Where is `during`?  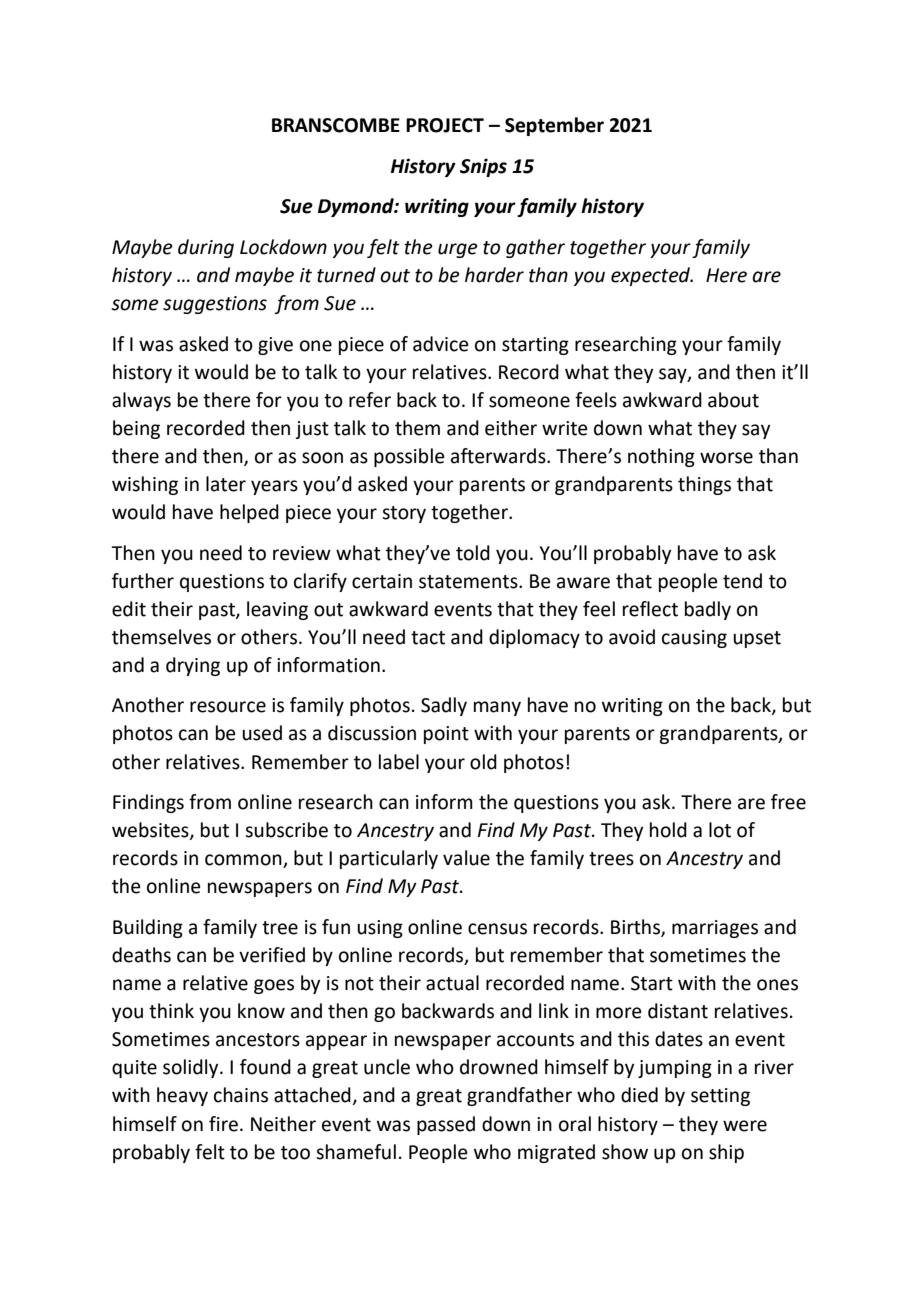 during is located at coordinates (206, 248).
